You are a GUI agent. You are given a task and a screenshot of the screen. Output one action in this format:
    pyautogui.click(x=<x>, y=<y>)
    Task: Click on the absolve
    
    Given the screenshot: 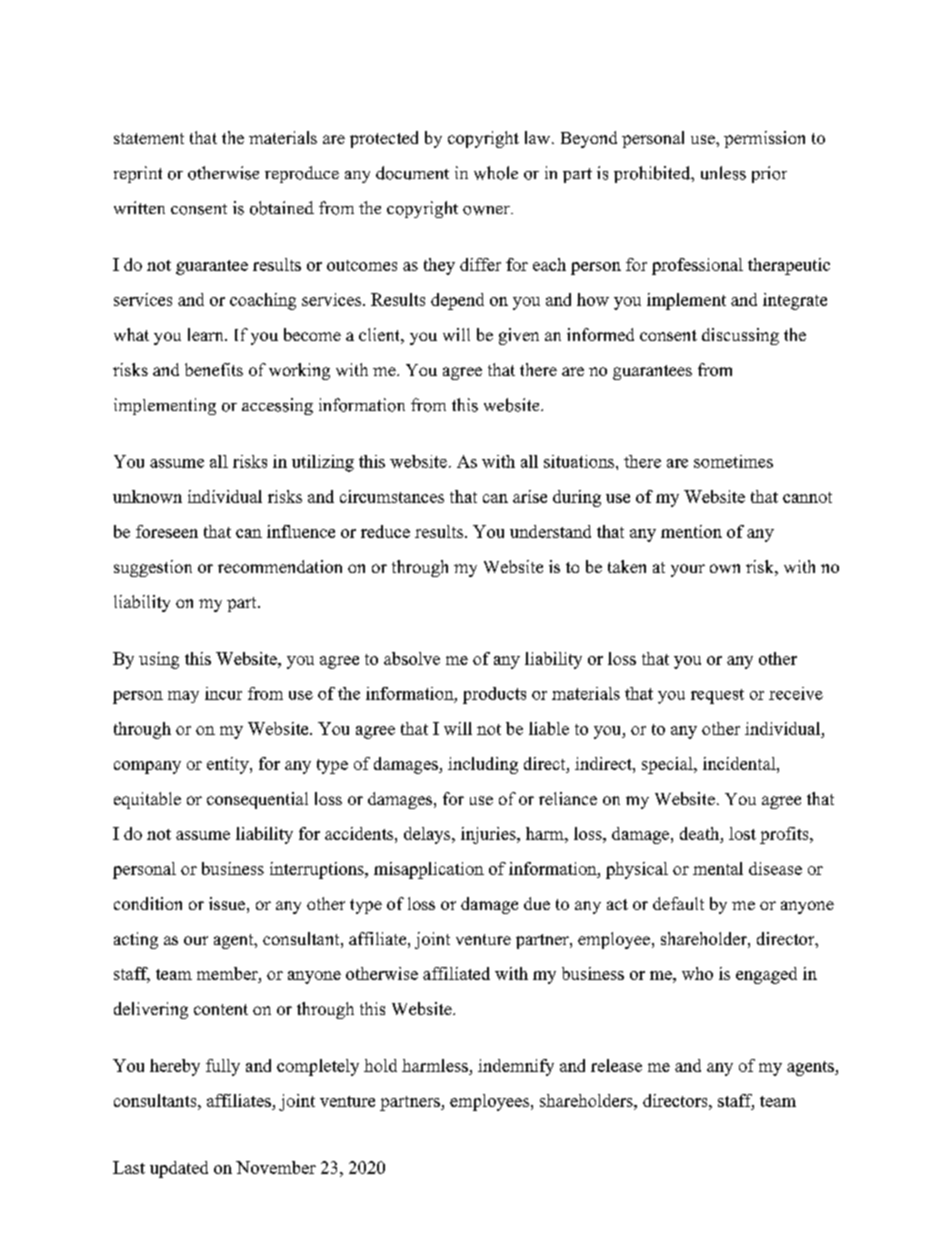 What is the action you would take?
    pyautogui.click(x=412, y=658)
